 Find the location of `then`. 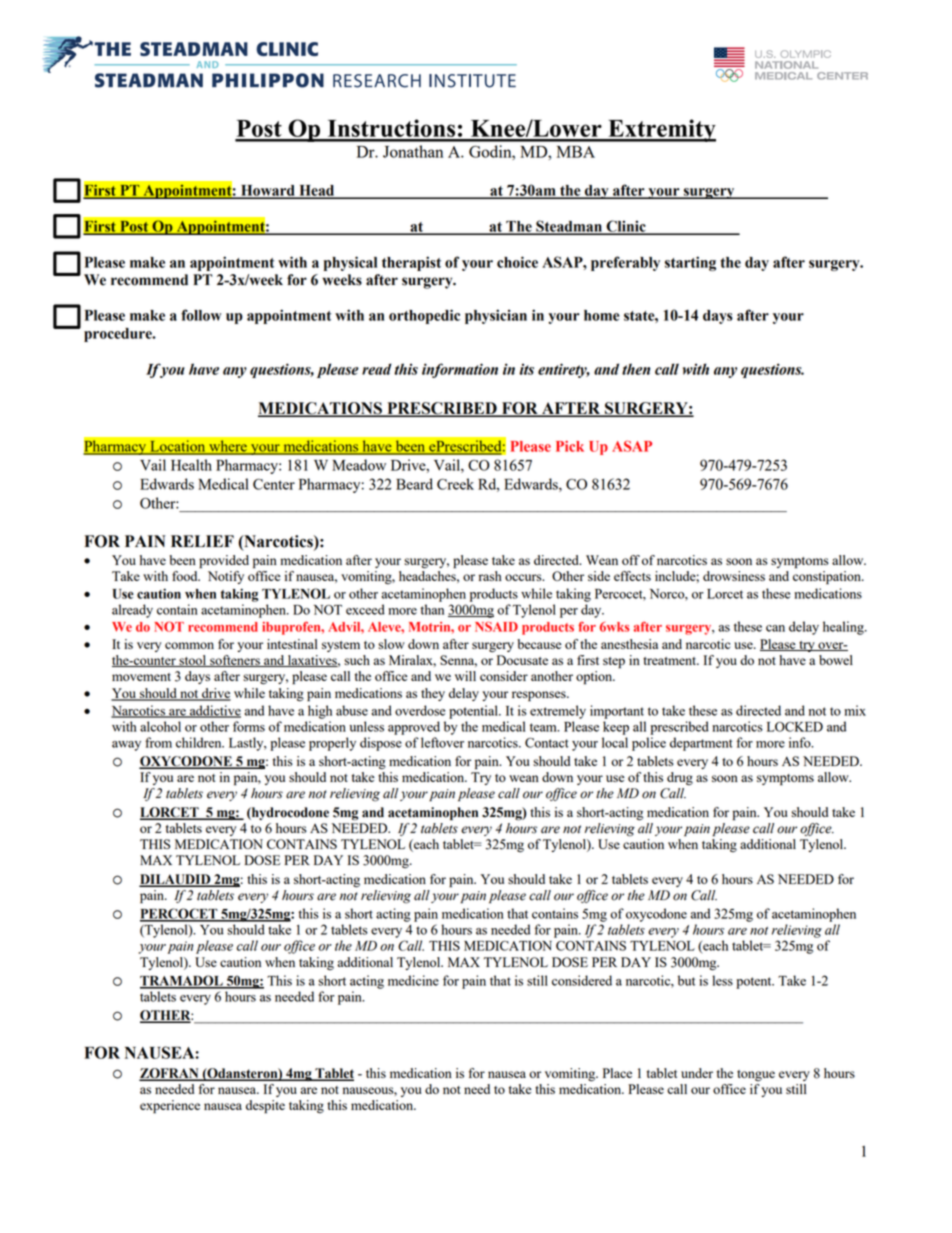

then is located at coordinates (636, 369).
